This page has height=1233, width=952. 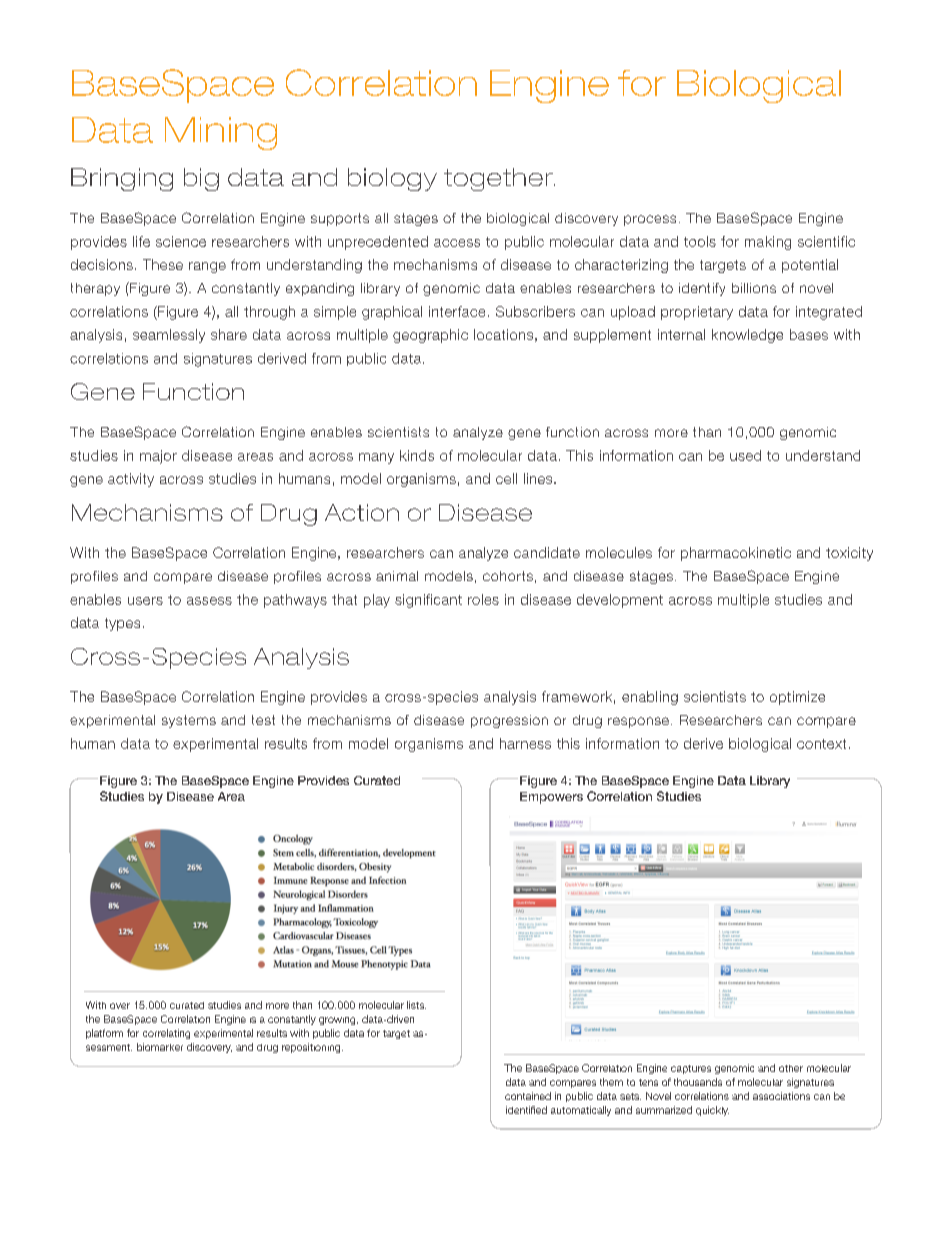 What do you see at coordinates (768, 243) in the page?
I see `making` at bounding box center [768, 243].
